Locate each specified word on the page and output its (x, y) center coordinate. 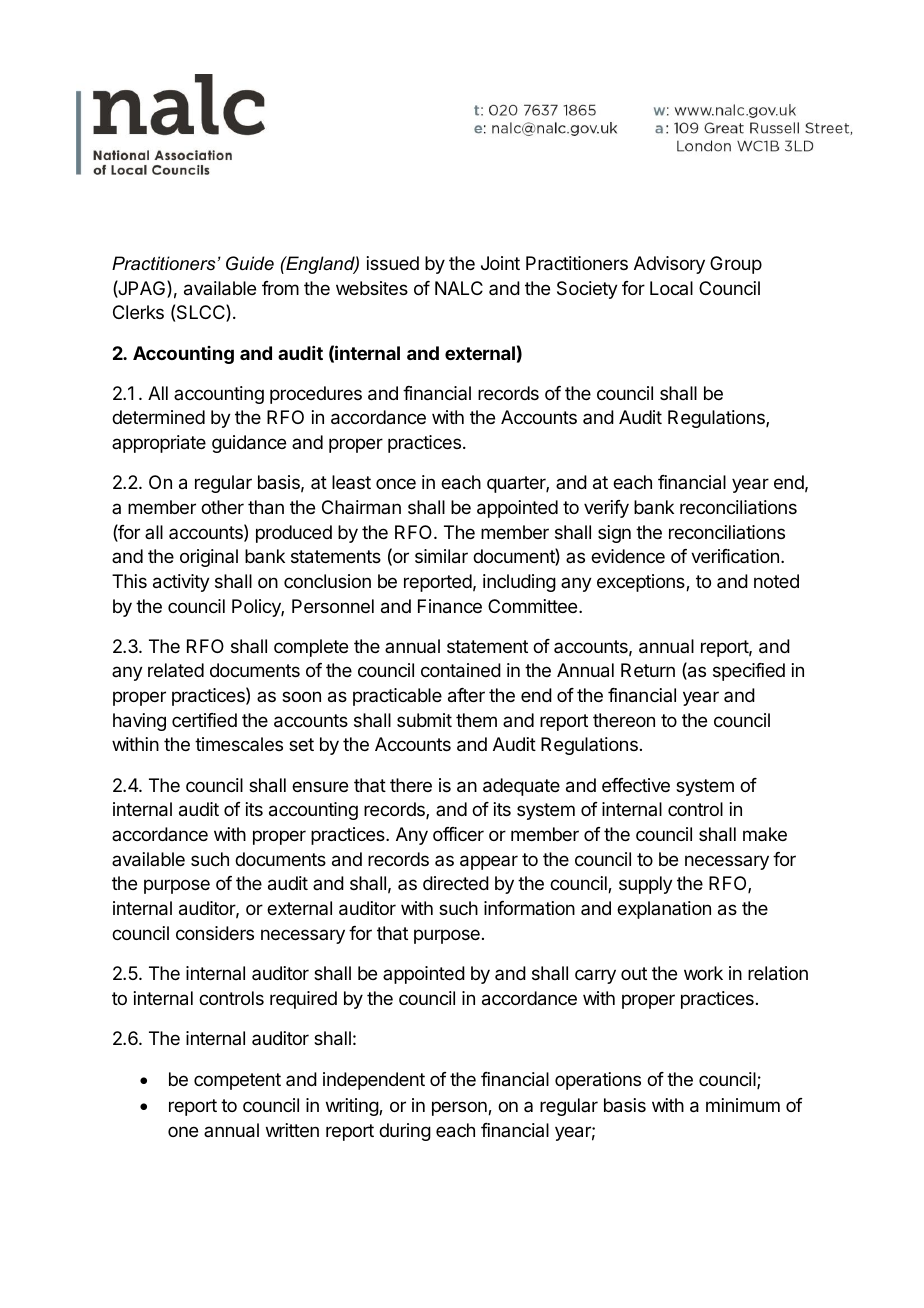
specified (749, 672)
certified (204, 720)
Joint (500, 263)
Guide (250, 263)
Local (671, 288)
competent (237, 1081)
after (466, 695)
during (405, 1132)
